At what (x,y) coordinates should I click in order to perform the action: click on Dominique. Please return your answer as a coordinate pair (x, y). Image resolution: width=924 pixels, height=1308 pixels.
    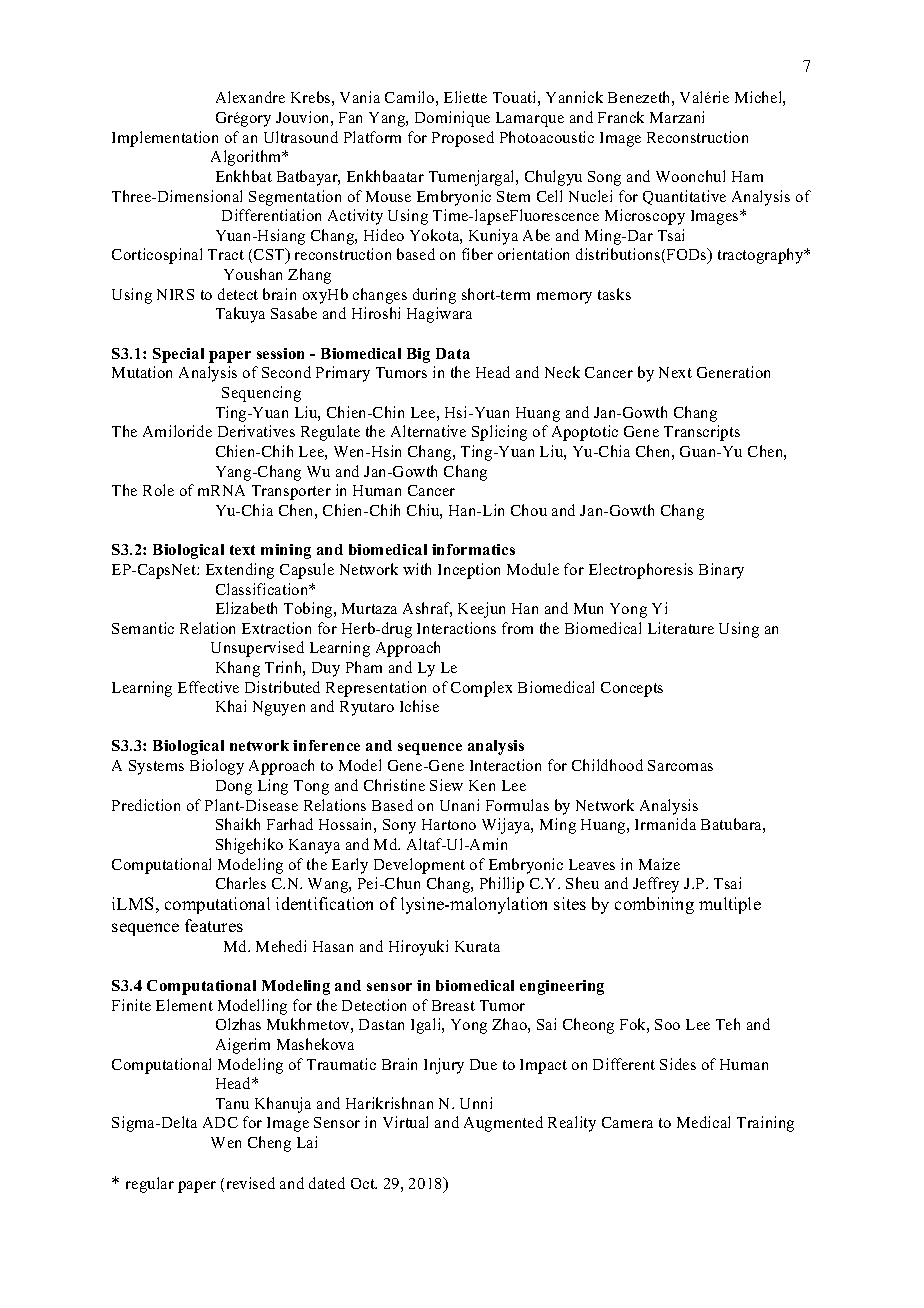
    Looking at the image, I should click on (452, 119).
